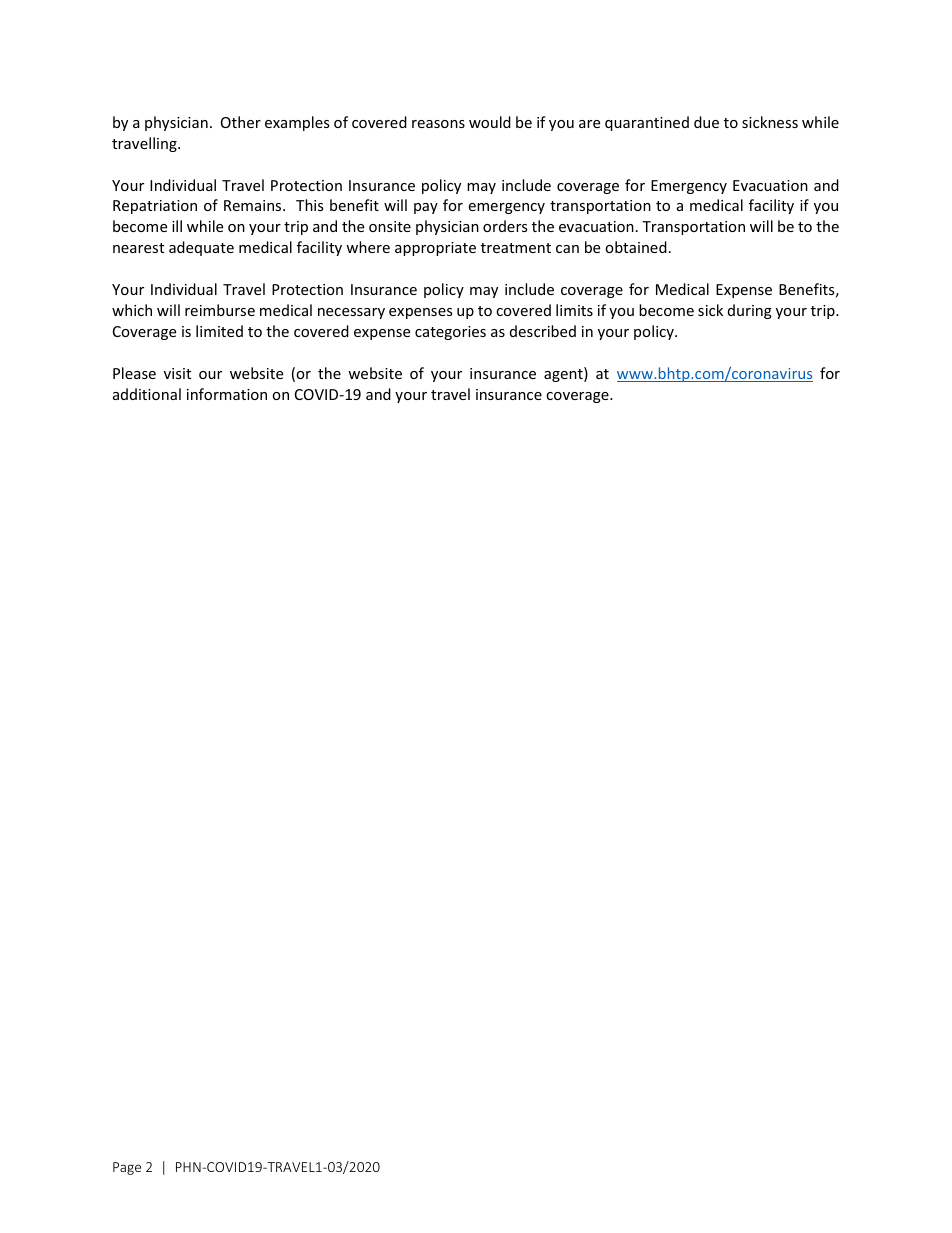 Image resolution: width=952 pixels, height=1233 pixels. I want to click on Please, so click(134, 373).
